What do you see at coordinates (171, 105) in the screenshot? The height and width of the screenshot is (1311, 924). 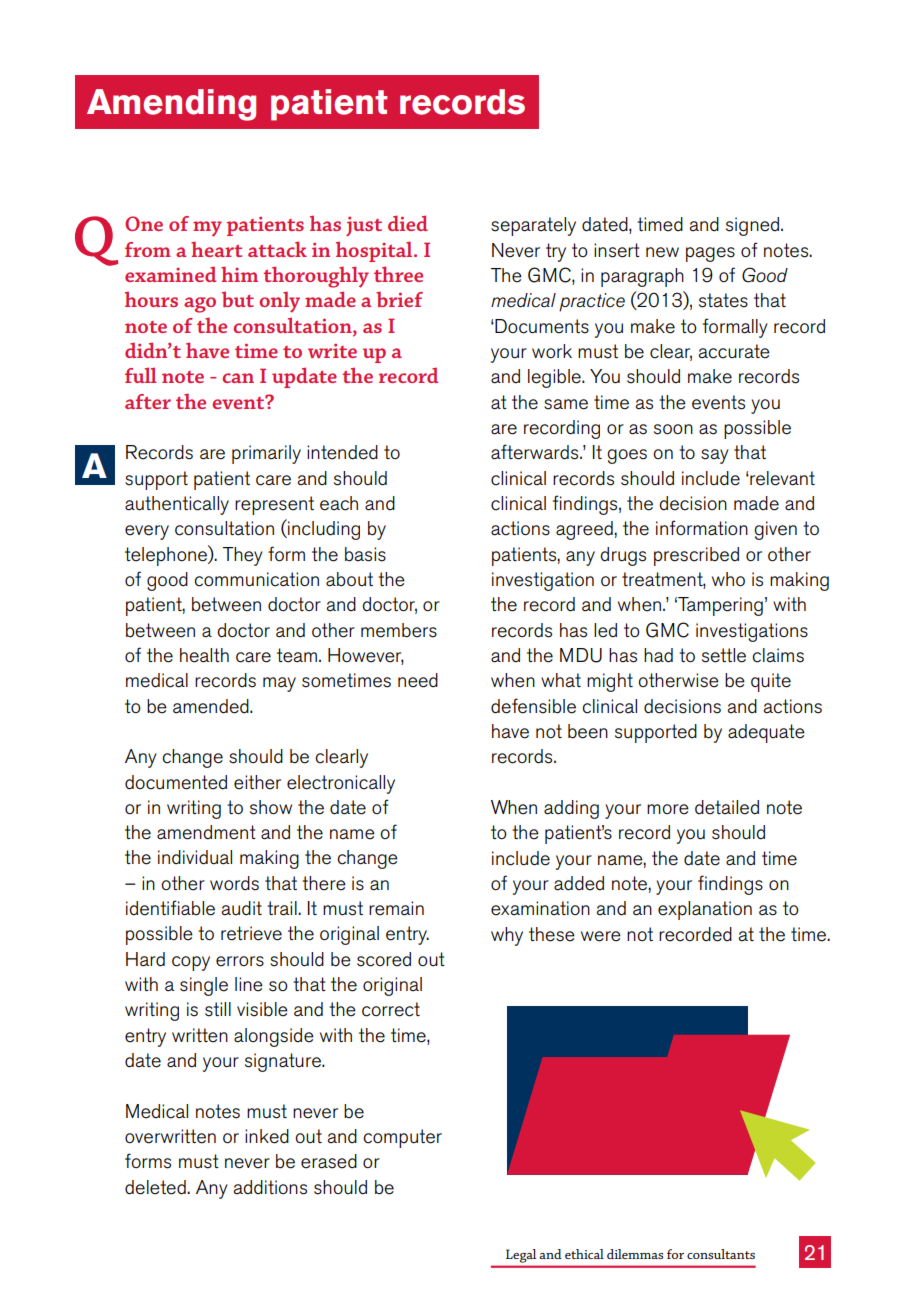 I see `Amending` at bounding box center [171, 105].
